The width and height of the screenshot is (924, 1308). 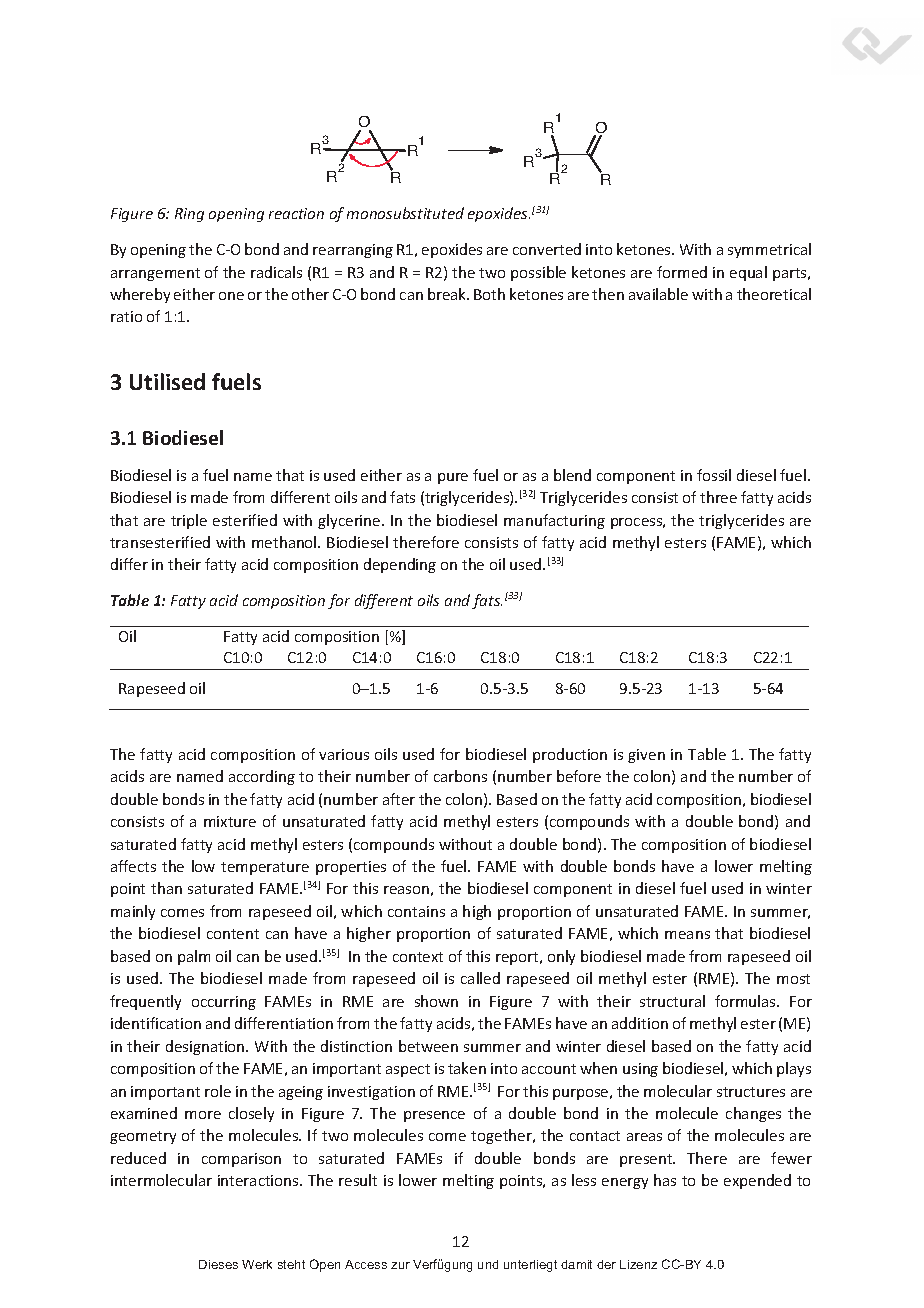 What do you see at coordinates (400, 1265) in the screenshot?
I see `zur` at bounding box center [400, 1265].
